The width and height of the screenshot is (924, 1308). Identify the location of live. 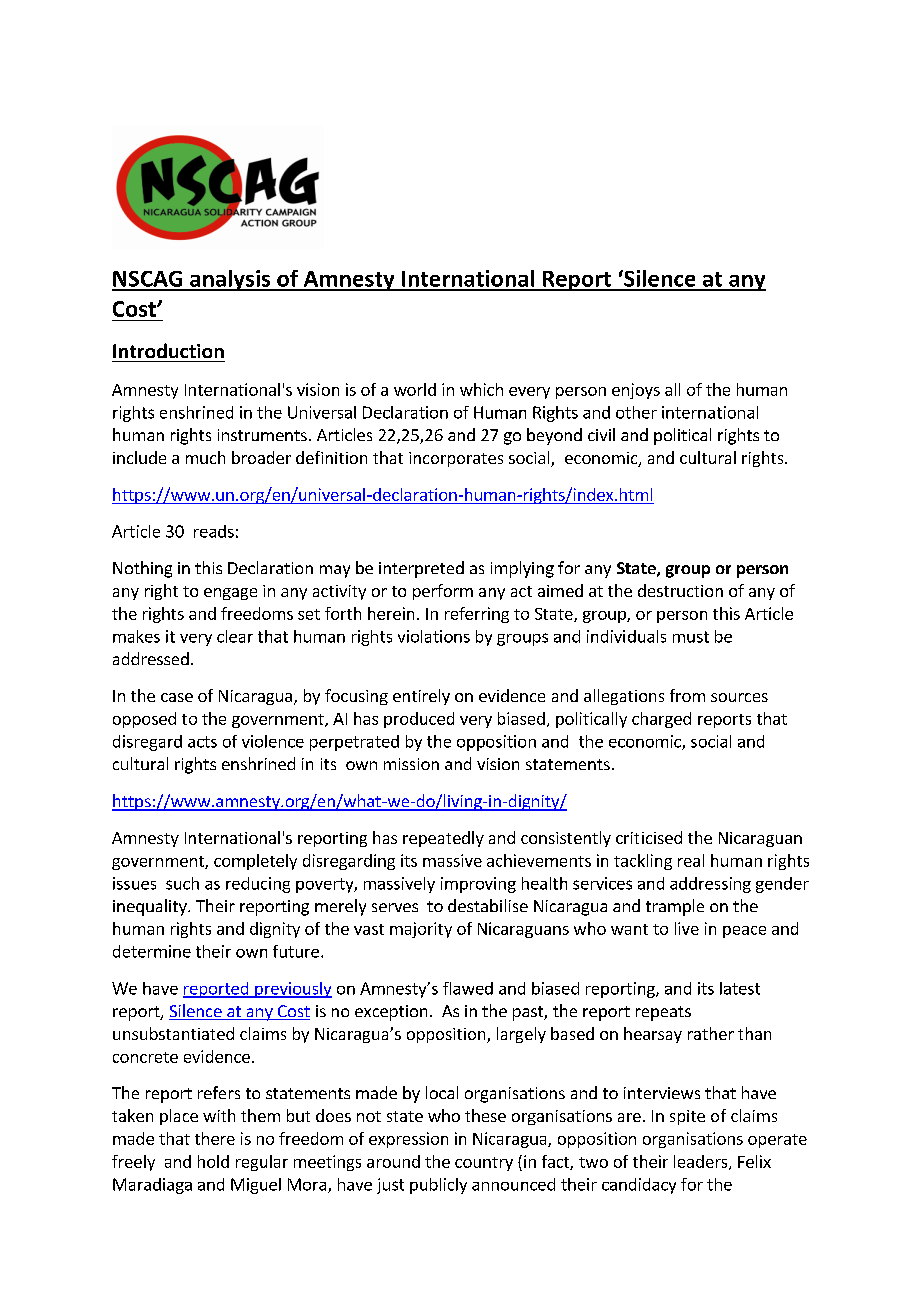
(687, 928).
